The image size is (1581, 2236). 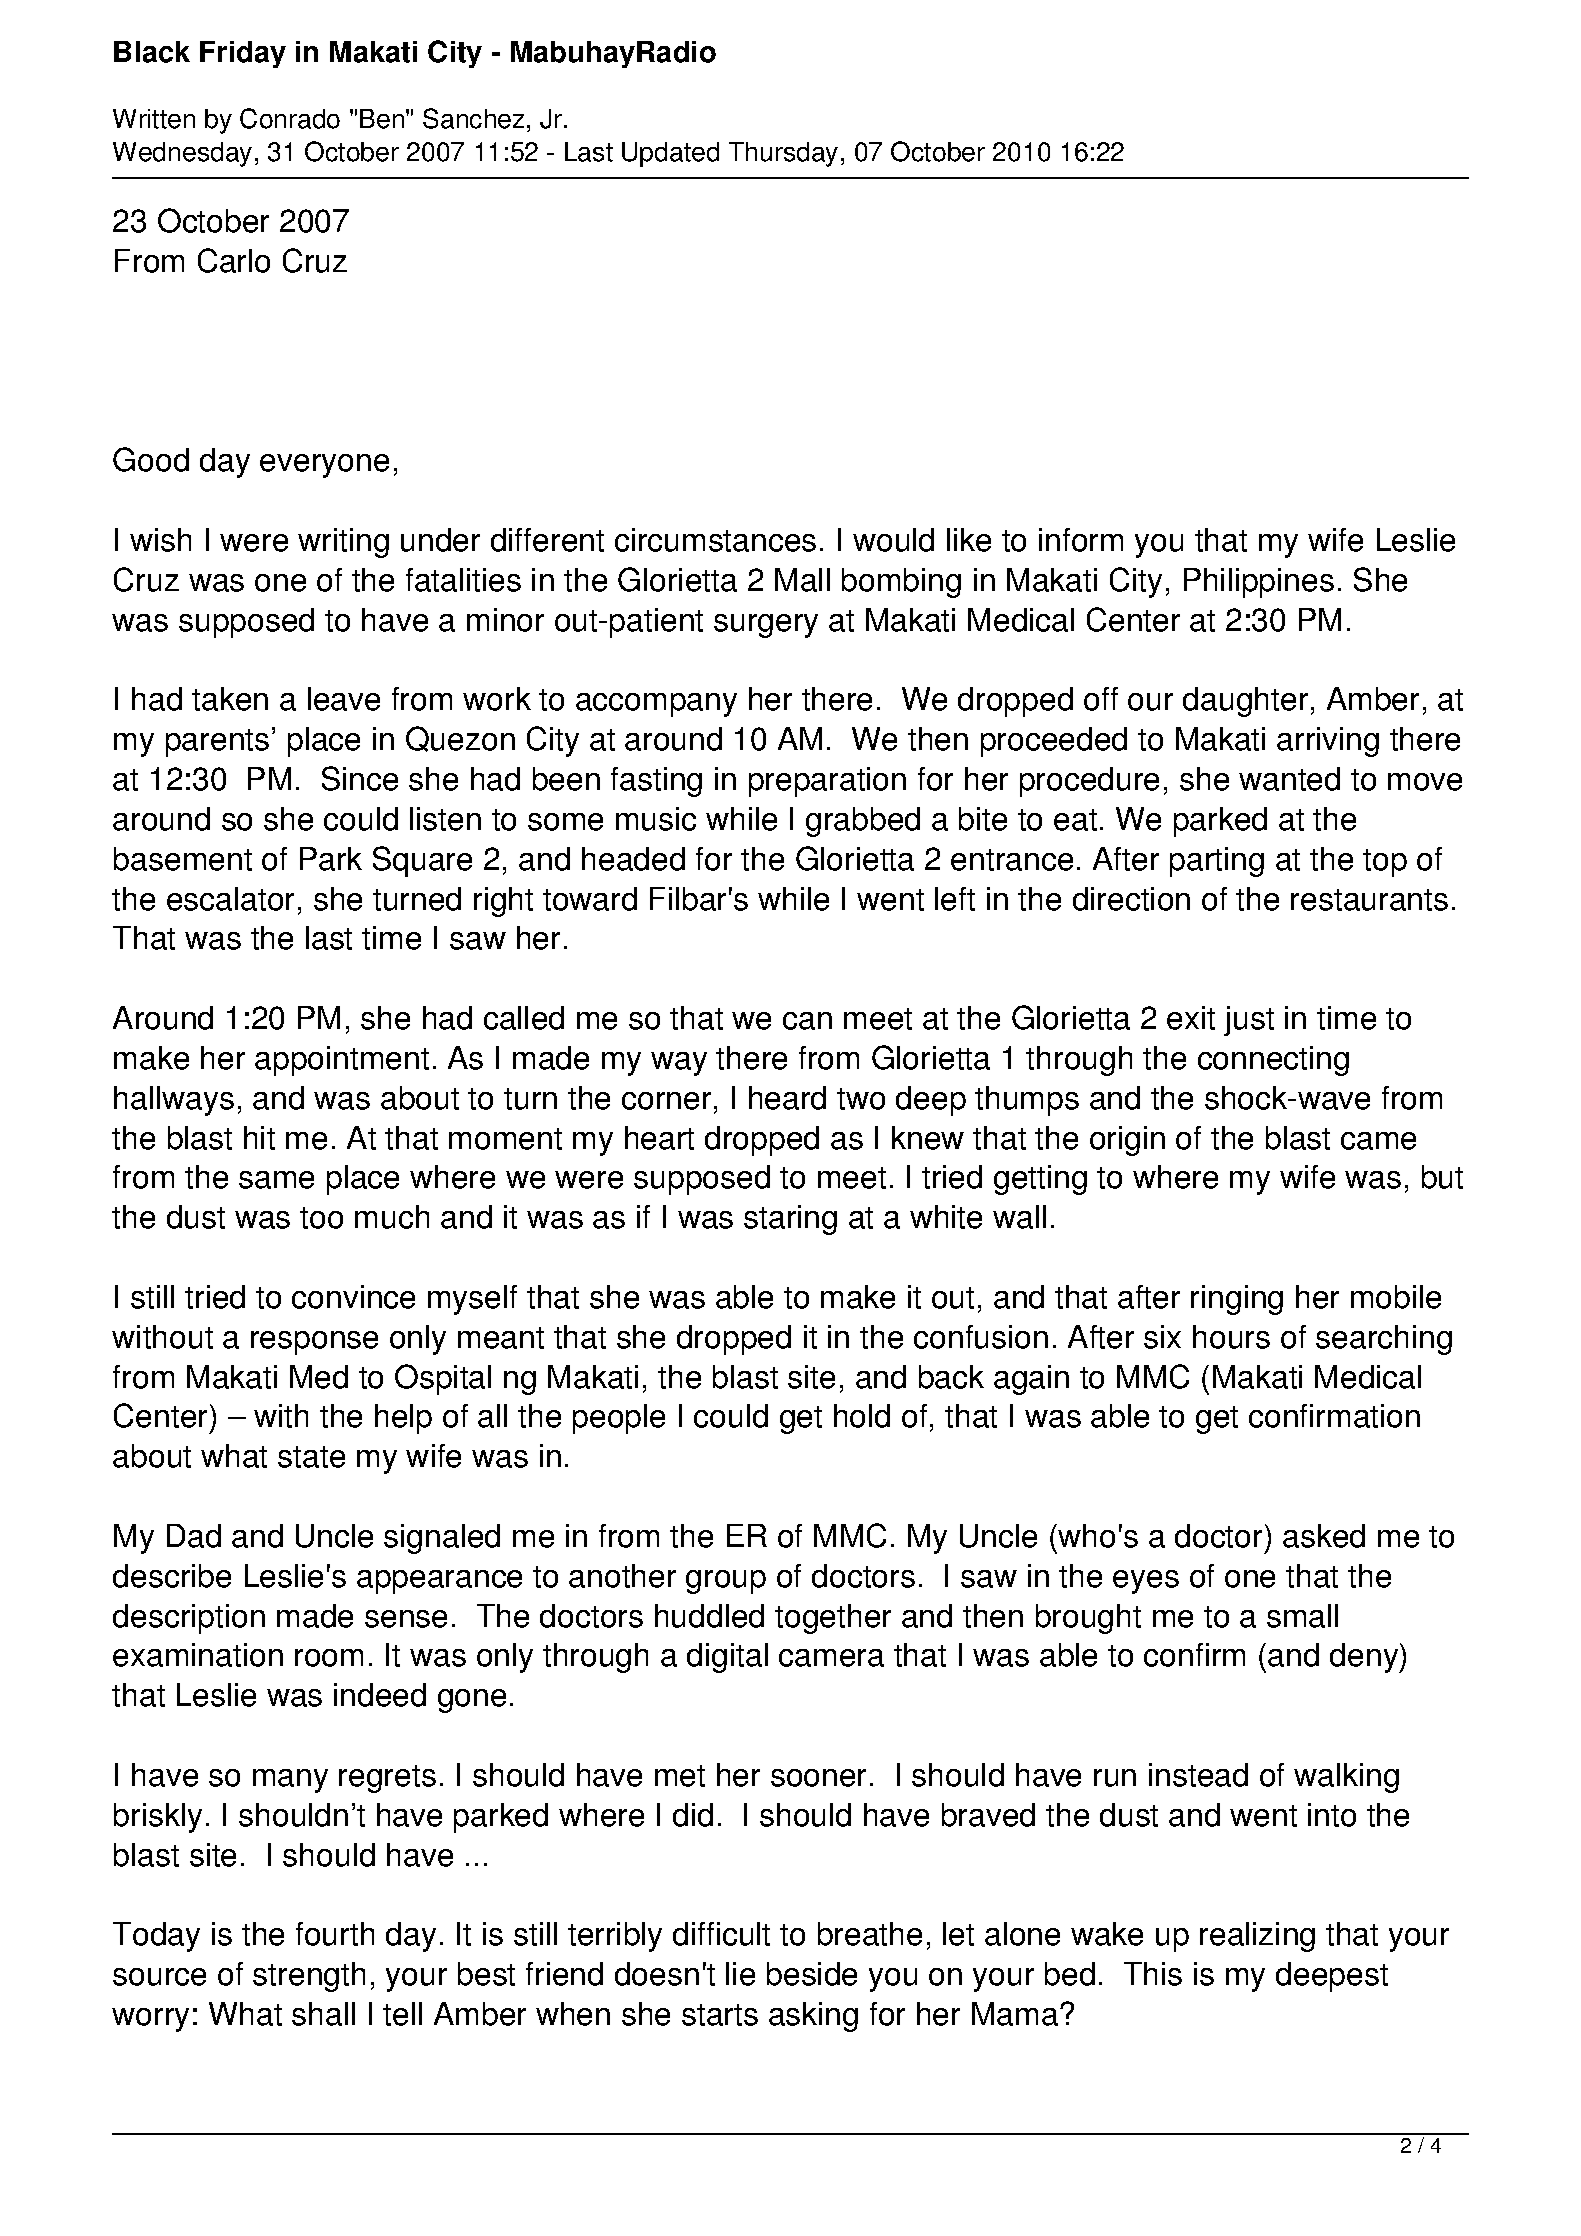 I want to click on response, so click(x=314, y=1343).
